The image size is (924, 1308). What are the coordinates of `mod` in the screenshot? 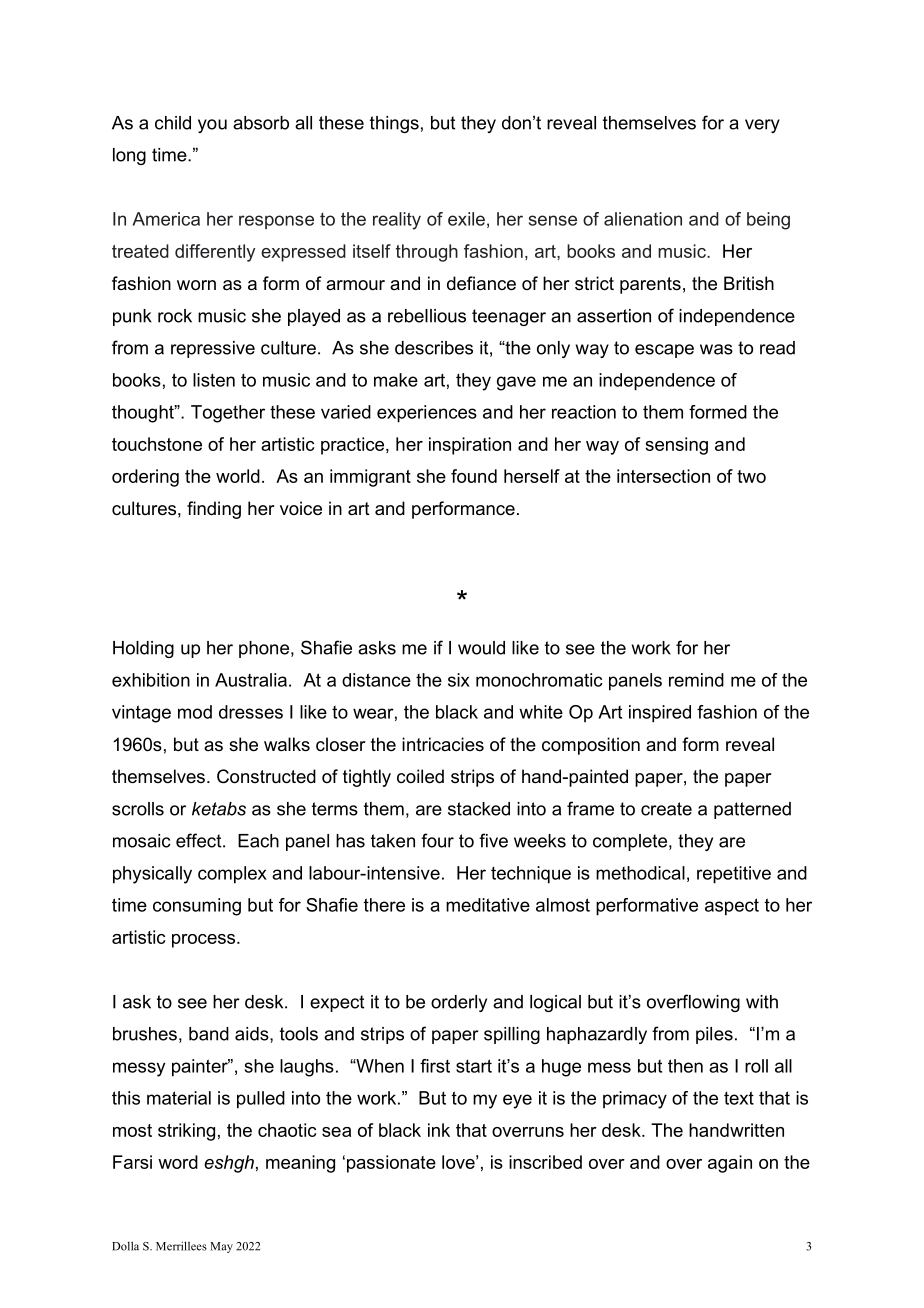 It's located at (195, 712).
